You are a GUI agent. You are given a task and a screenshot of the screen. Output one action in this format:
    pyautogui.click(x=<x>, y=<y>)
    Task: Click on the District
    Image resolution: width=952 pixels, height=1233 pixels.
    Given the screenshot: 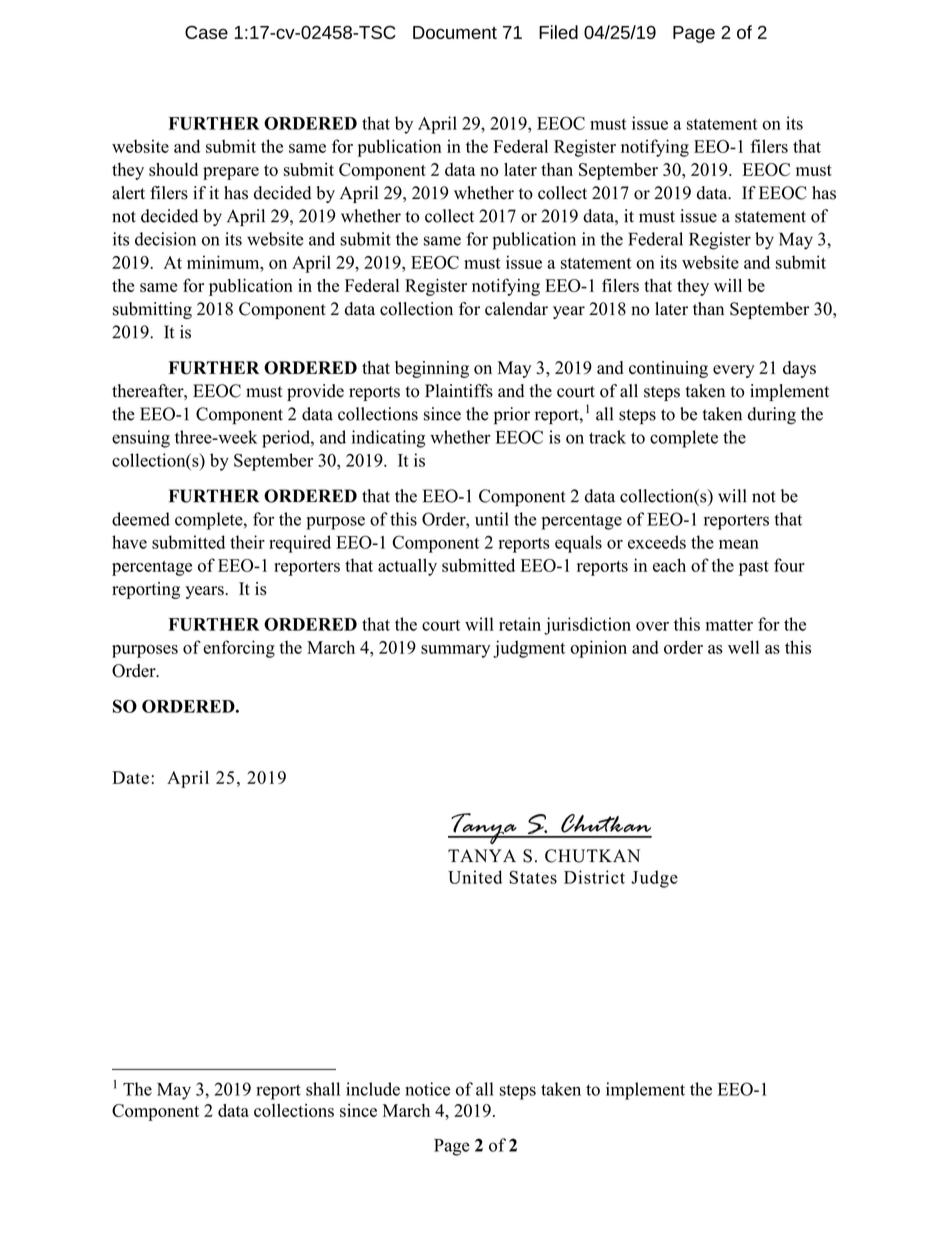 What is the action you would take?
    pyautogui.click(x=594, y=877)
